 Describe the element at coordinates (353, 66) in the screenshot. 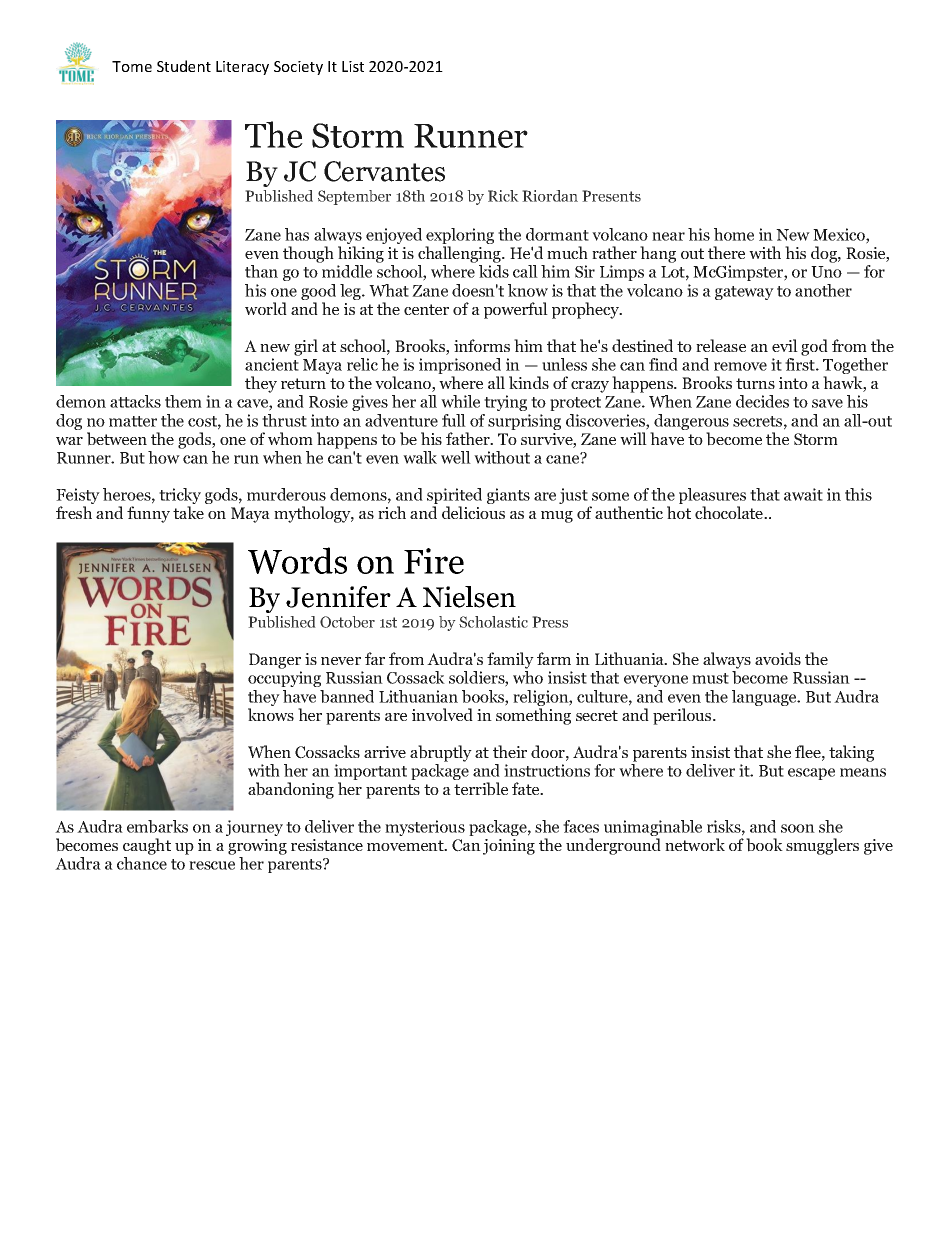

I see `List` at that location.
